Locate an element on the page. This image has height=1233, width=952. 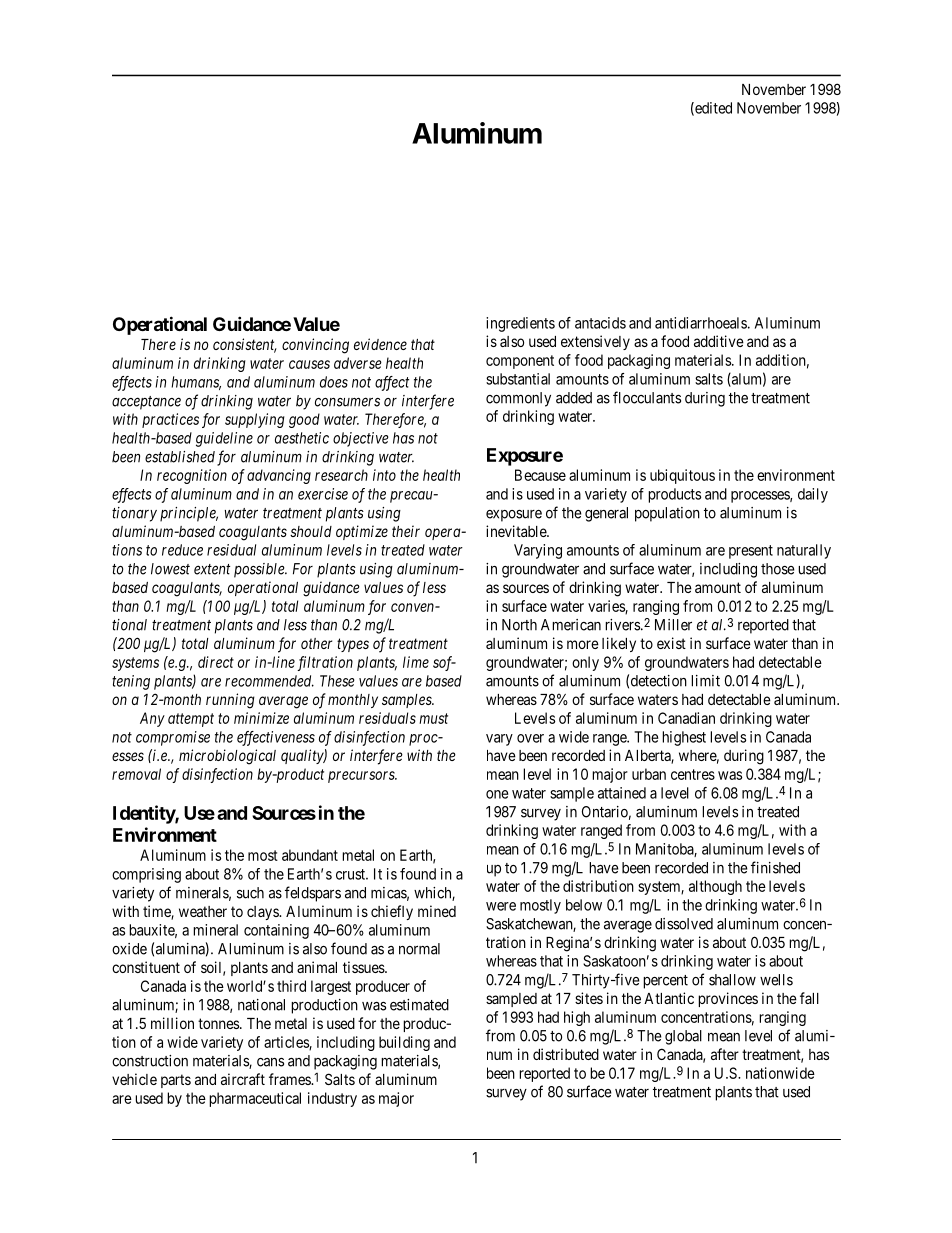
finished is located at coordinates (775, 867).
